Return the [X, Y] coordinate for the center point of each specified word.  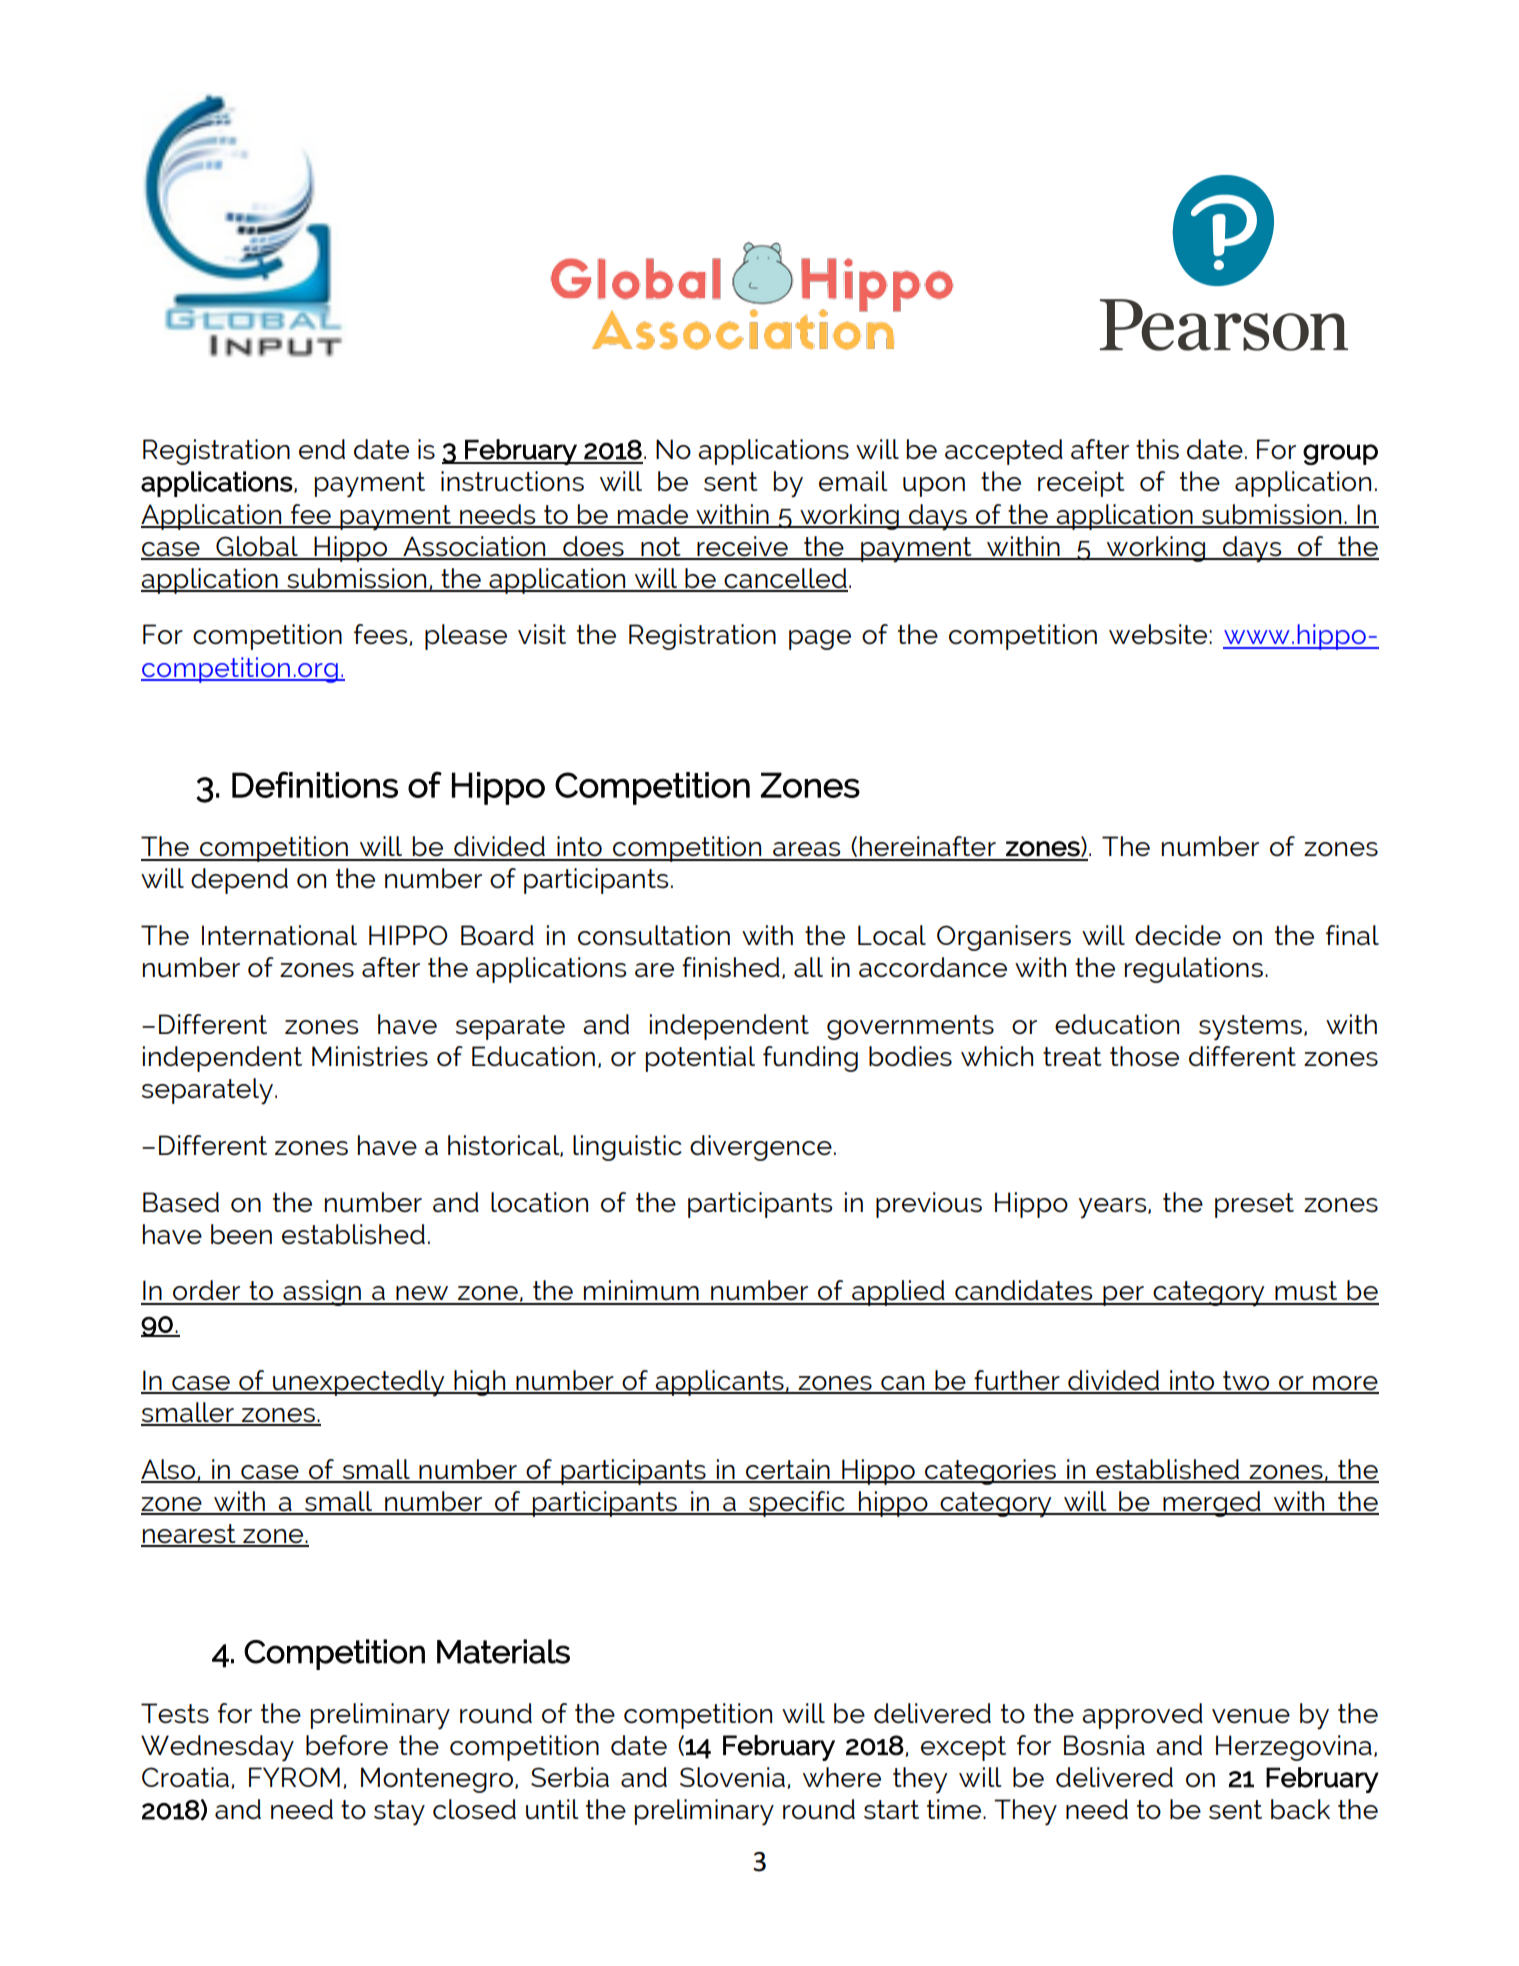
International [279, 935]
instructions [512, 481]
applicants [720, 1383]
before [347, 1745]
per [1123, 1296]
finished [731, 967]
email [853, 481]
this [1157, 449]
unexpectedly [359, 1383]
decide [1178, 935]
